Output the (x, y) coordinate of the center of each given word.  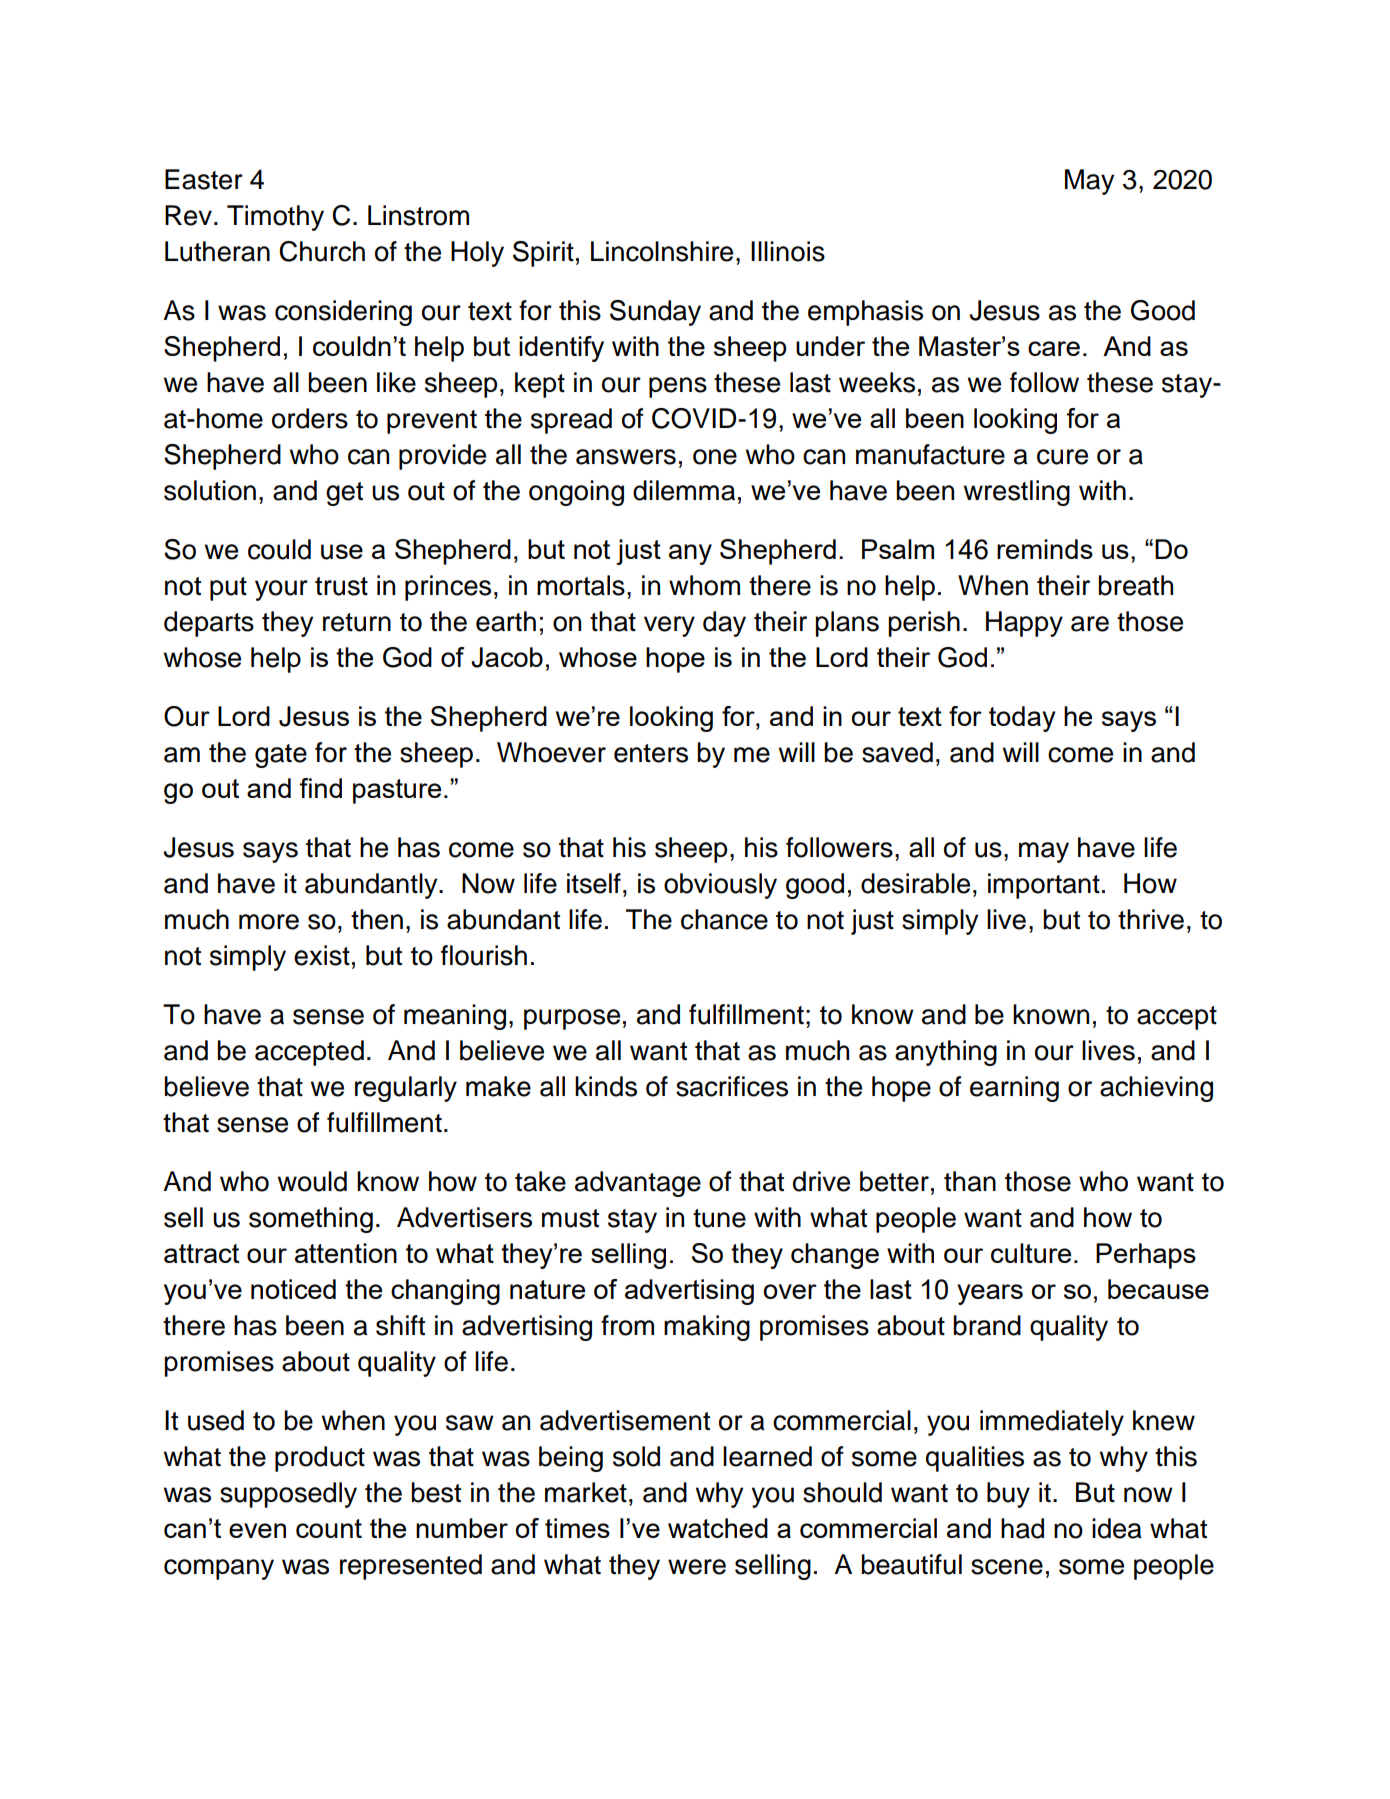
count (329, 1528)
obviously (720, 886)
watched (718, 1528)
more (269, 922)
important (1044, 886)
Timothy (275, 218)
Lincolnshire (662, 251)
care (1054, 348)
